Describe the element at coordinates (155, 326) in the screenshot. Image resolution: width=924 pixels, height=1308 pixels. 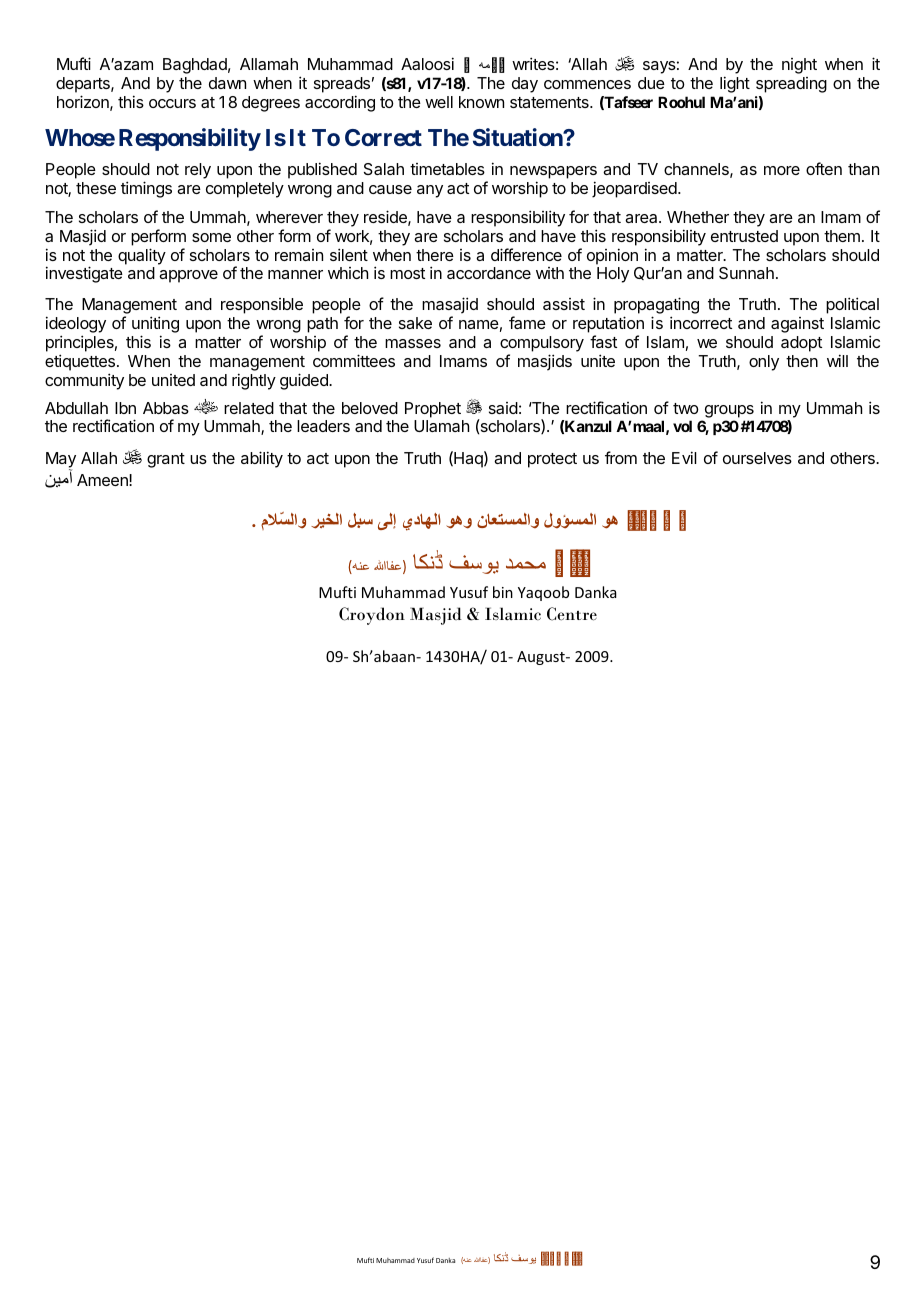
I see `uniting` at that location.
